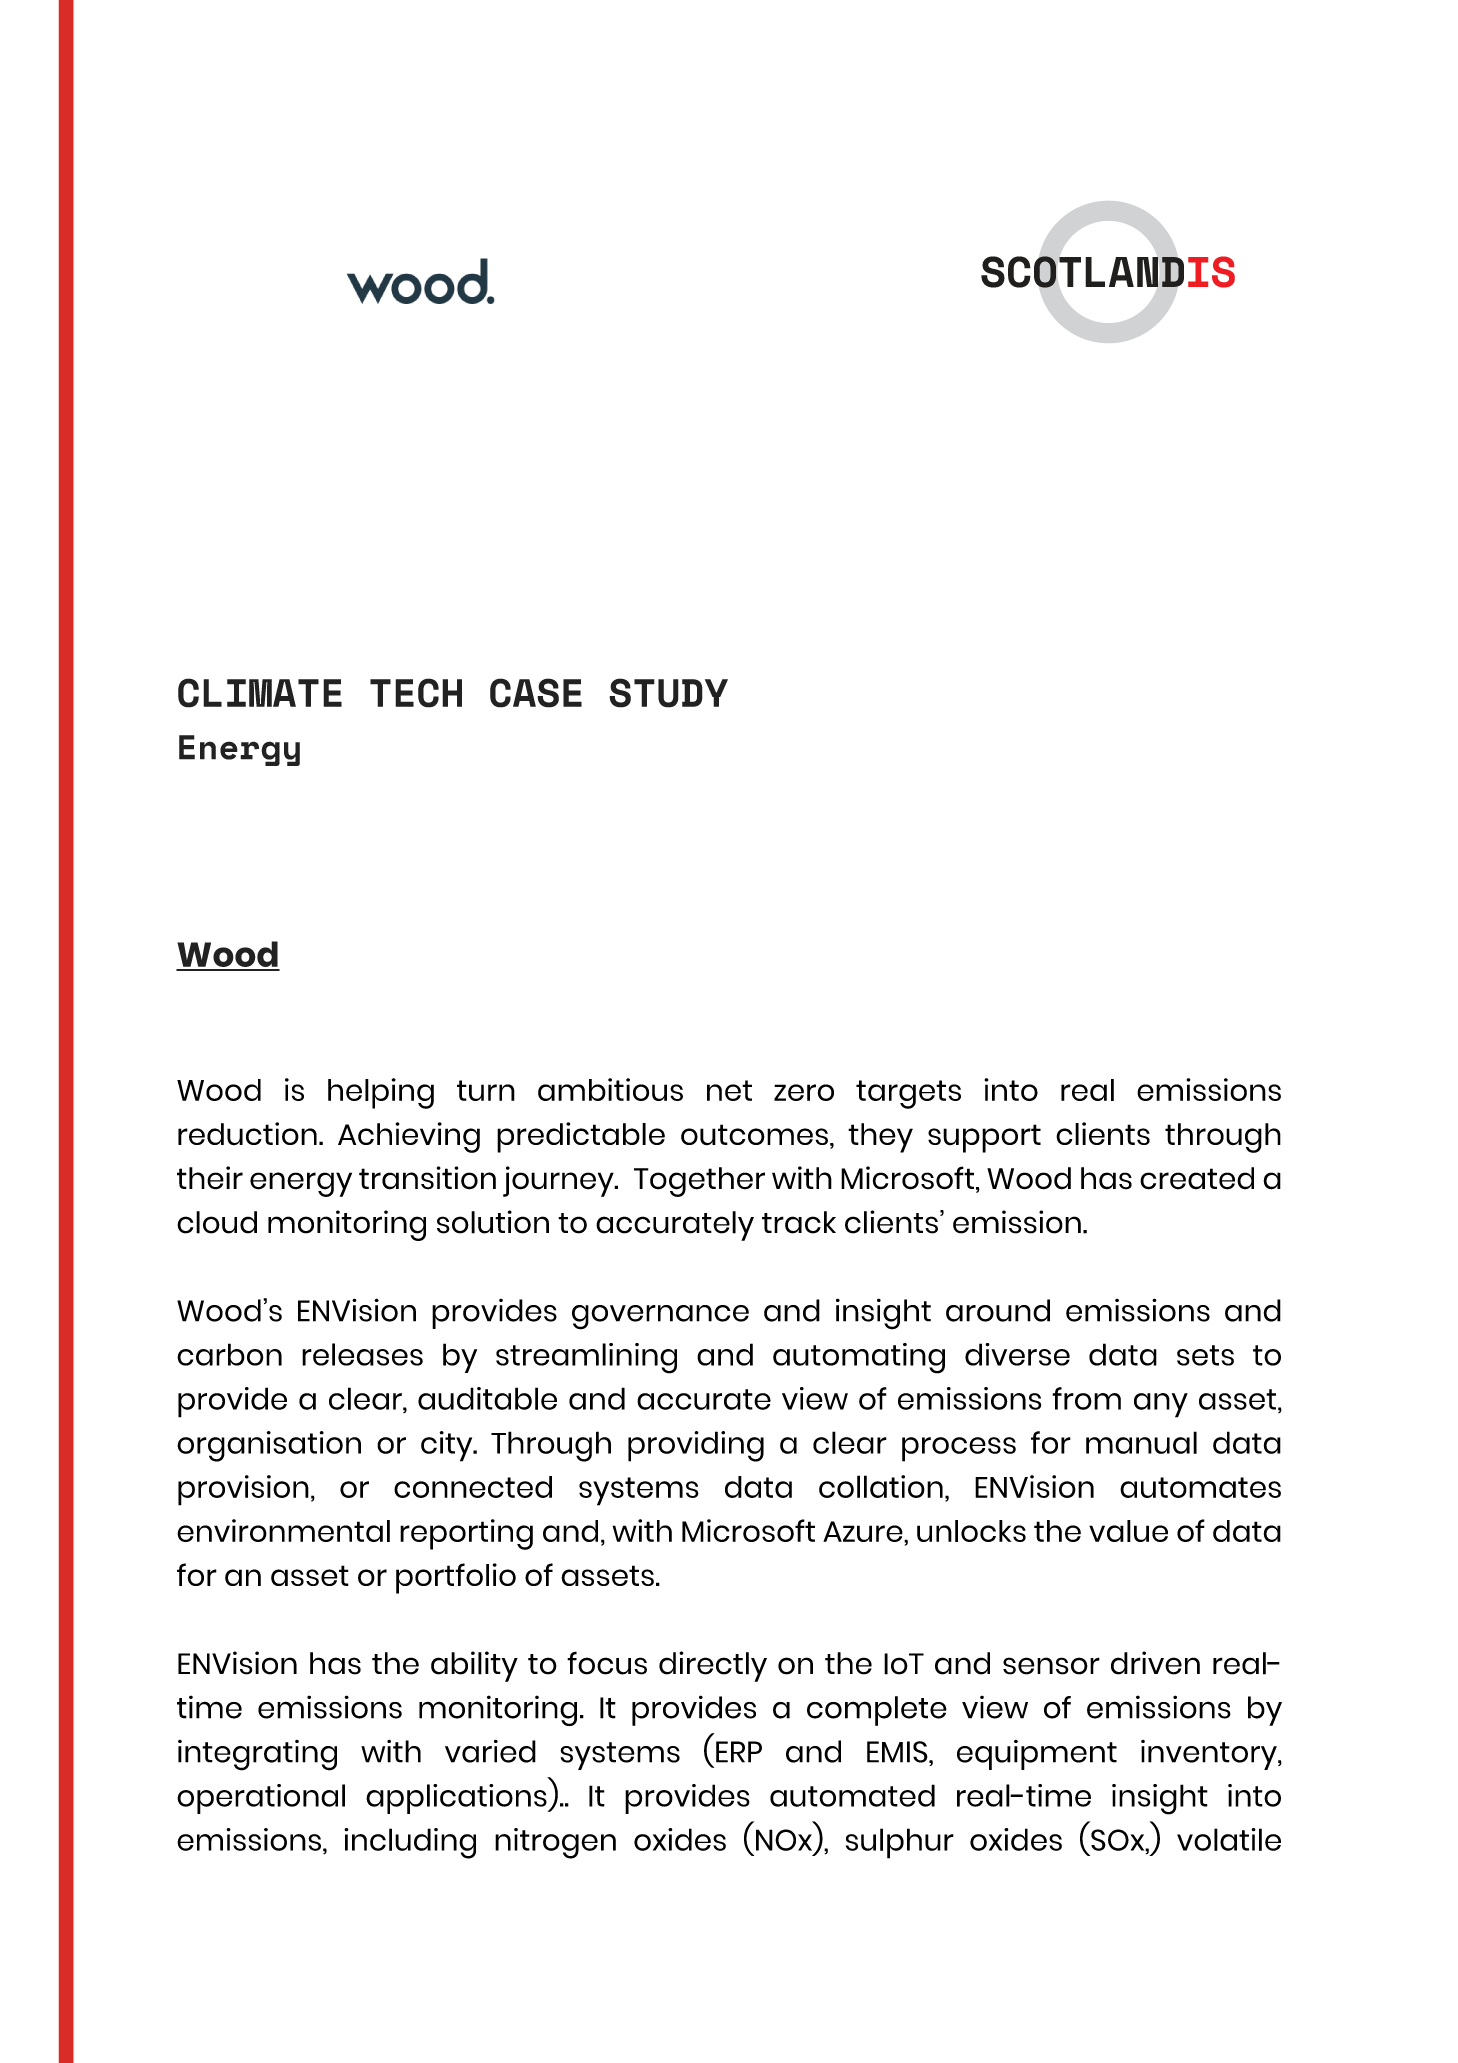  What do you see at coordinates (261, 1799) in the screenshot?
I see `operational` at bounding box center [261, 1799].
